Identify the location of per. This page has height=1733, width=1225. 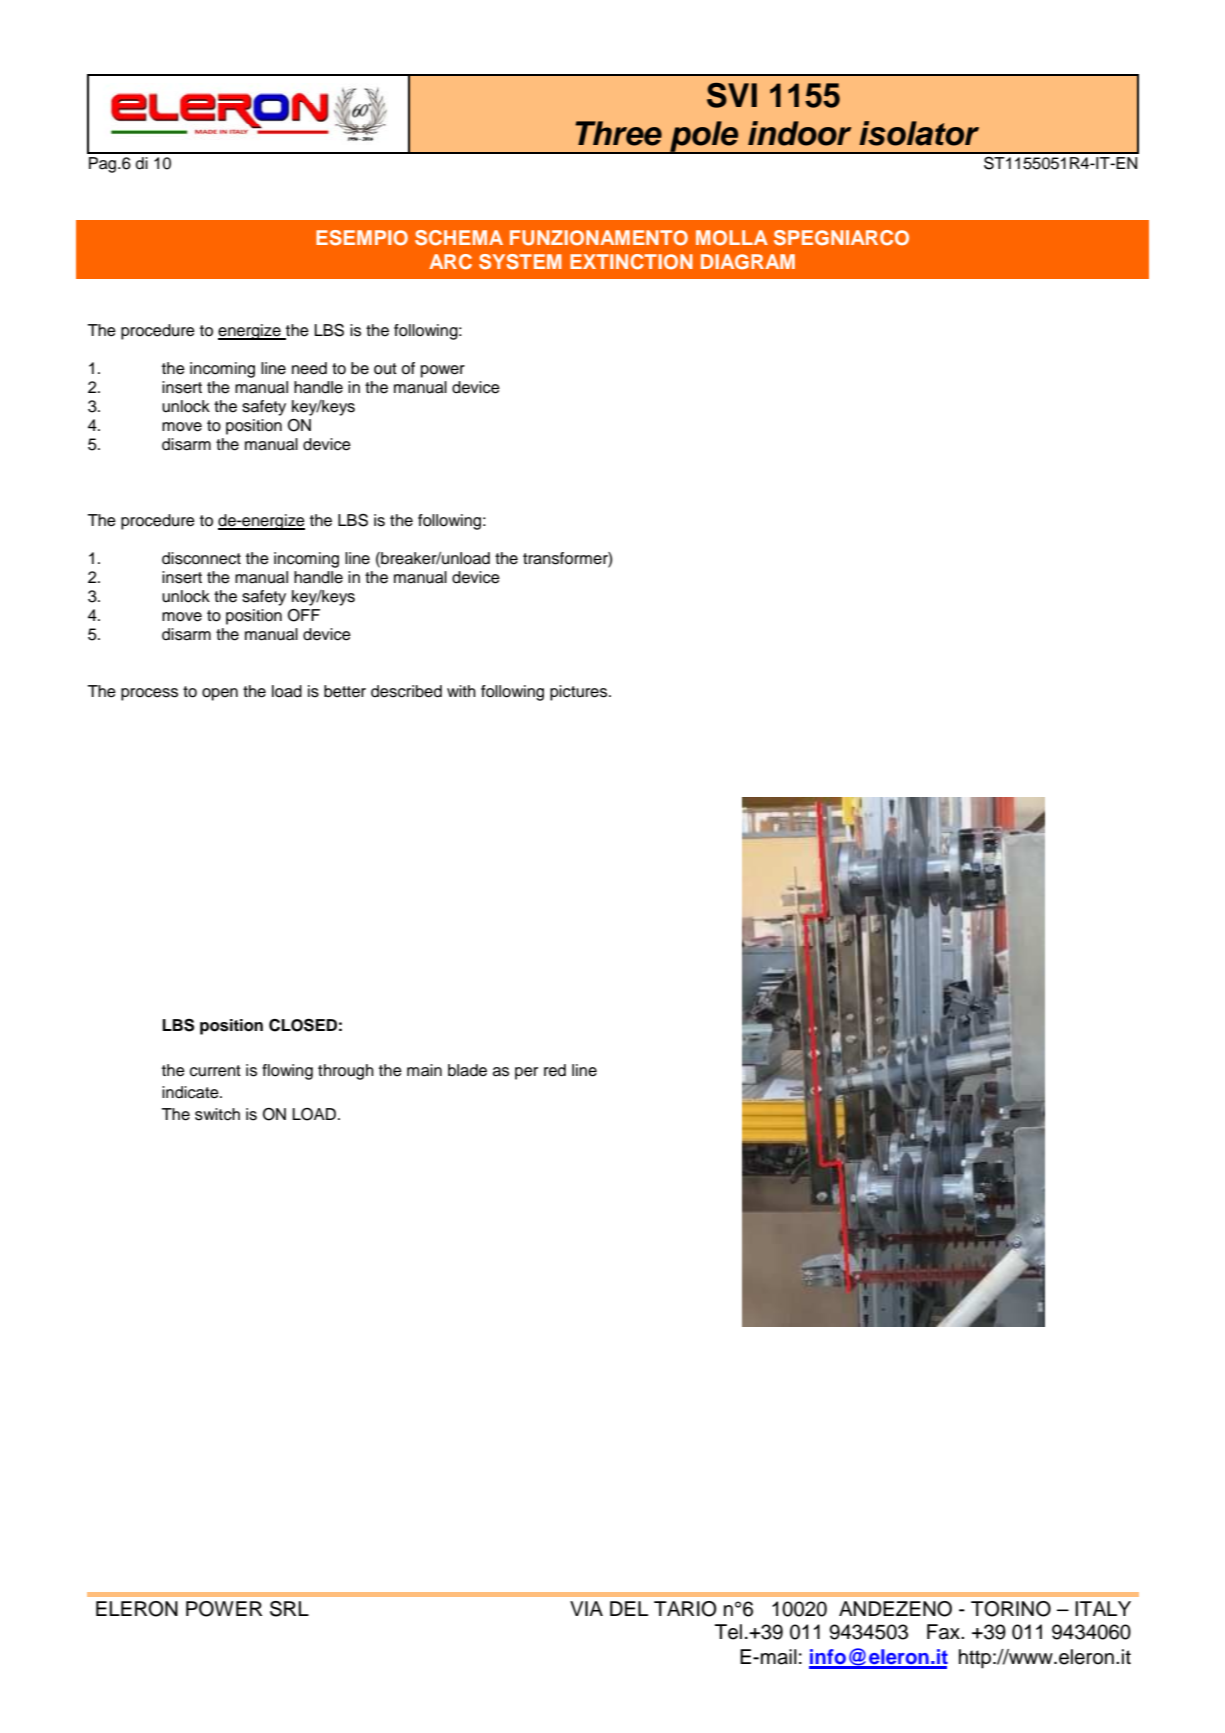
(526, 1073).
